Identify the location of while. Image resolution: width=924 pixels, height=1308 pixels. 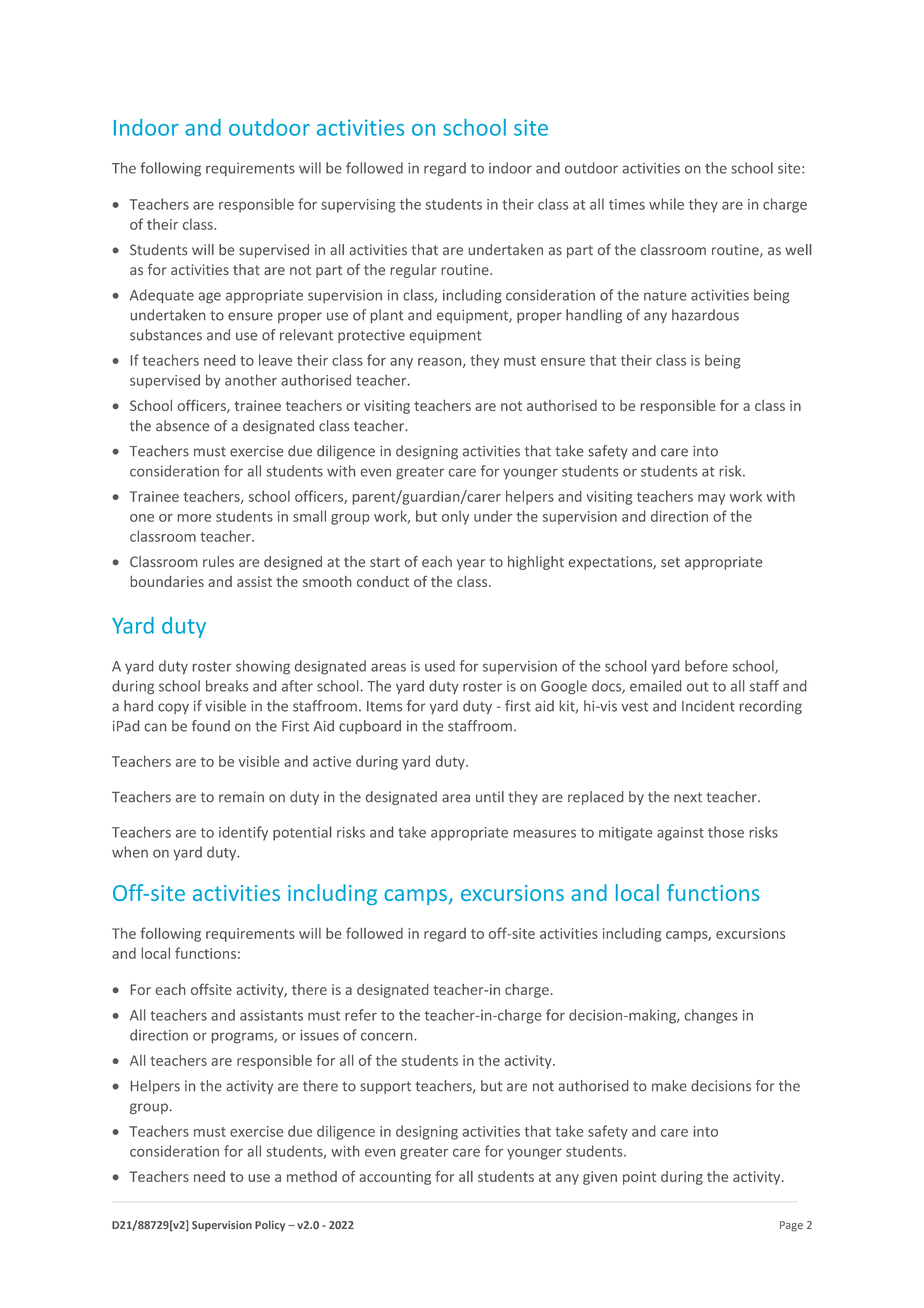
(666, 204).
